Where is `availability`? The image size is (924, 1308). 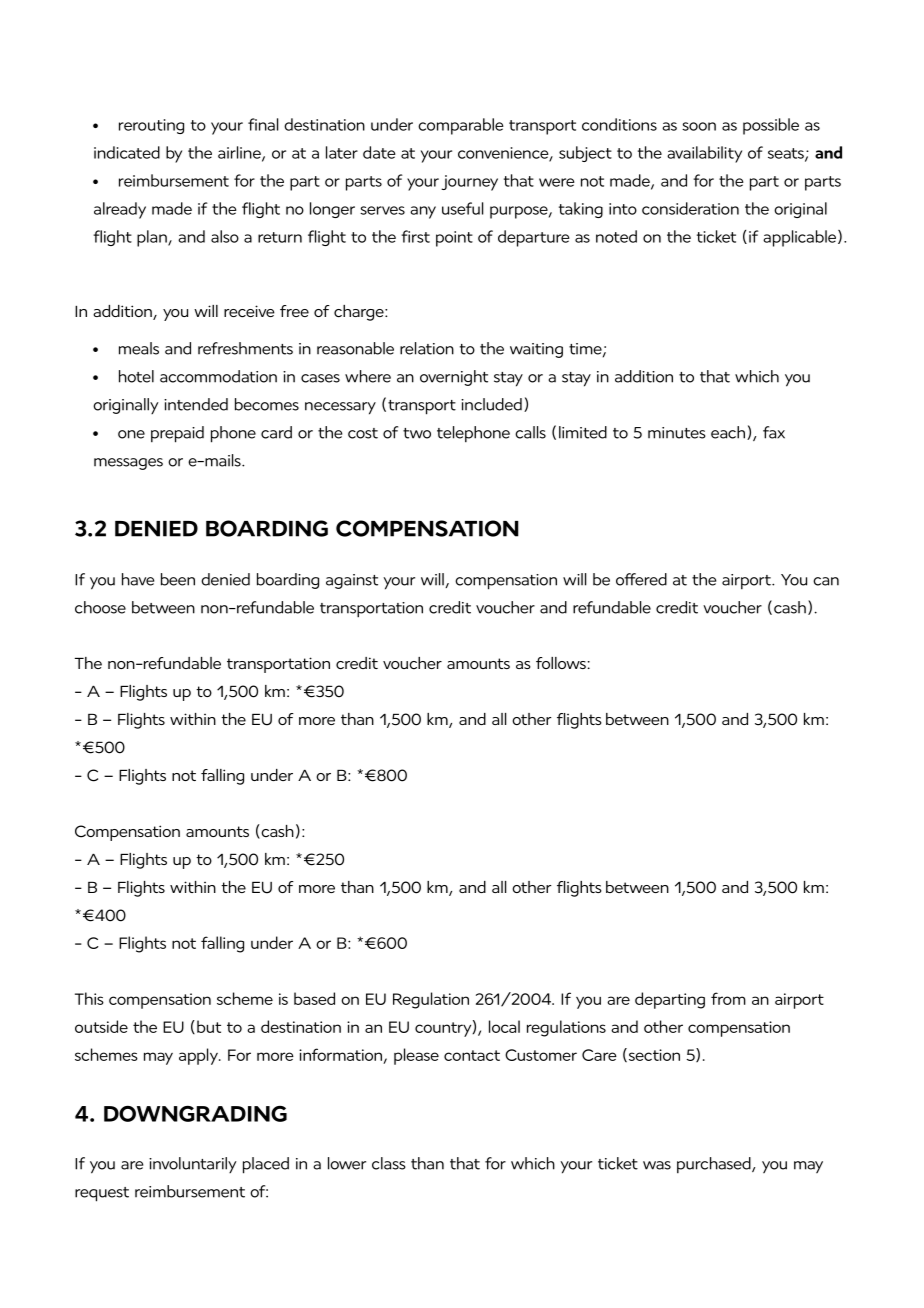 availability is located at coordinates (704, 154).
